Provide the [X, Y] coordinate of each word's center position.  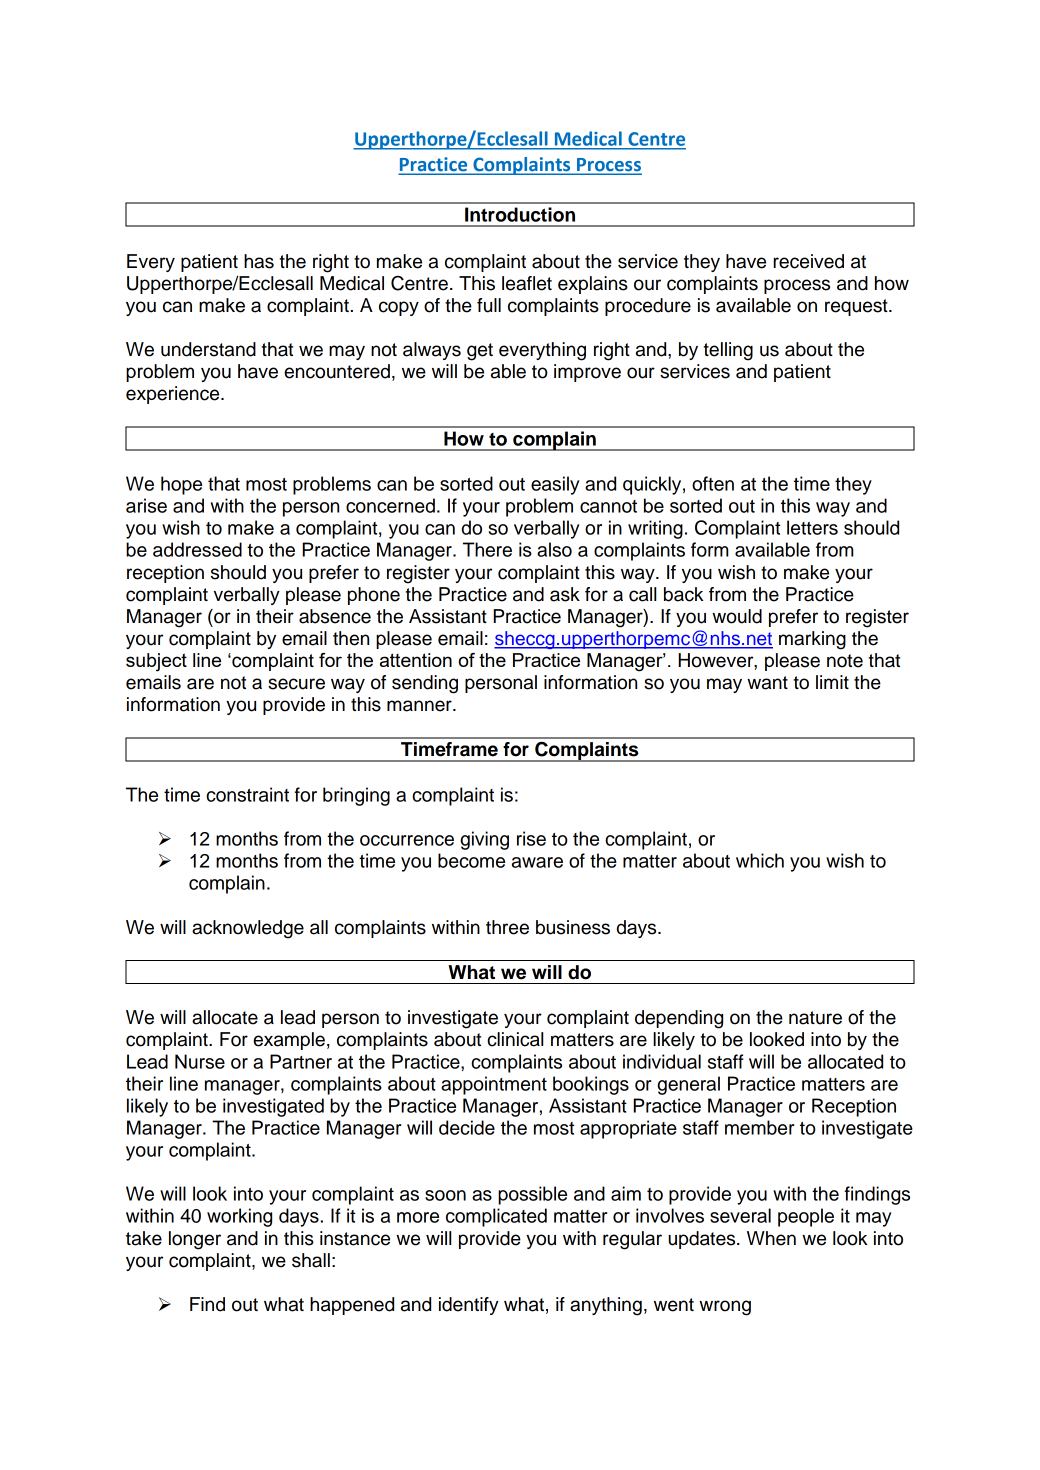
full [489, 305]
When [771, 1238]
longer [195, 1240]
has [259, 261]
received [808, 261]
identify [469, 1306]
